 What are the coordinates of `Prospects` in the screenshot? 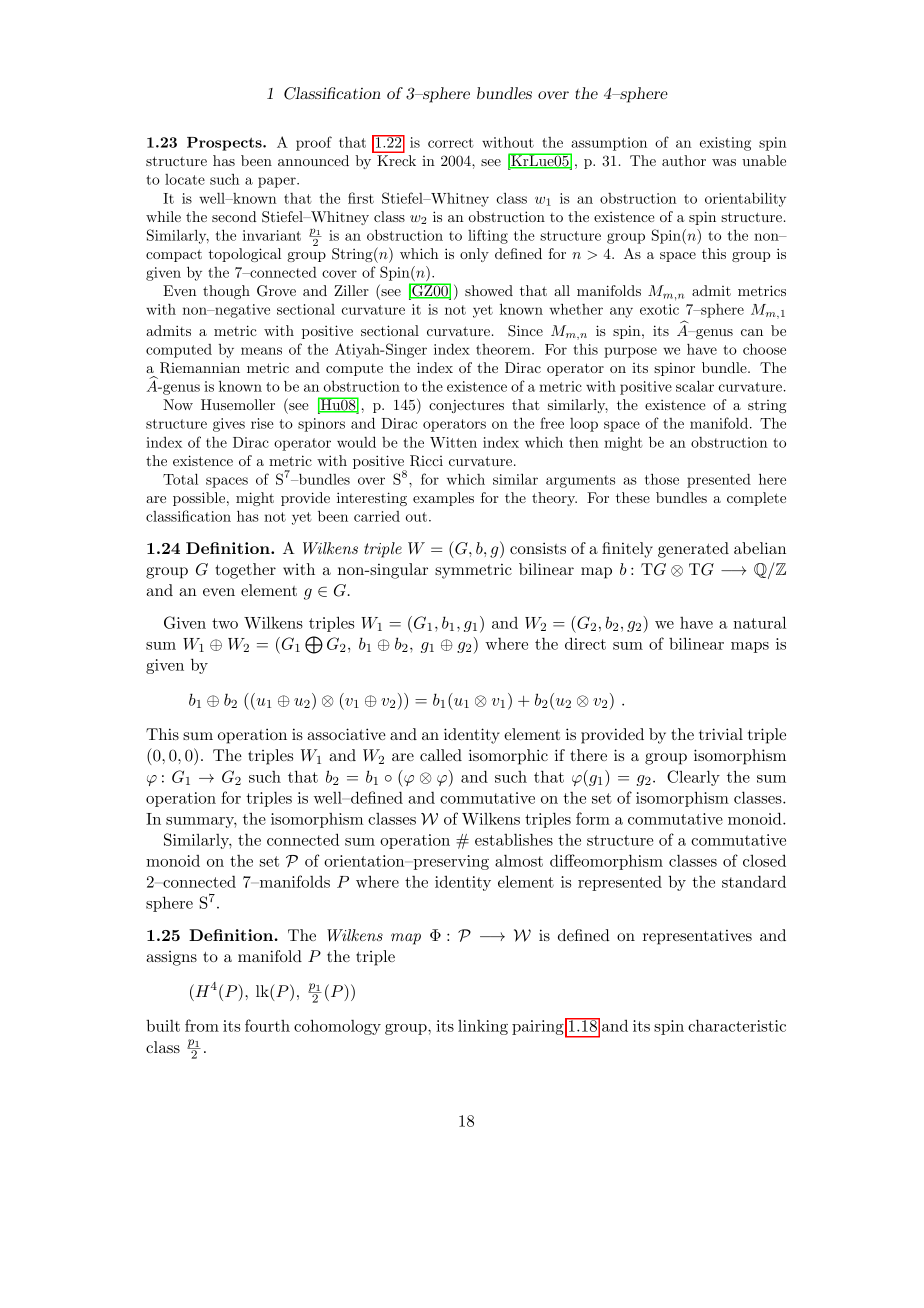 It's located at (225, 144).
